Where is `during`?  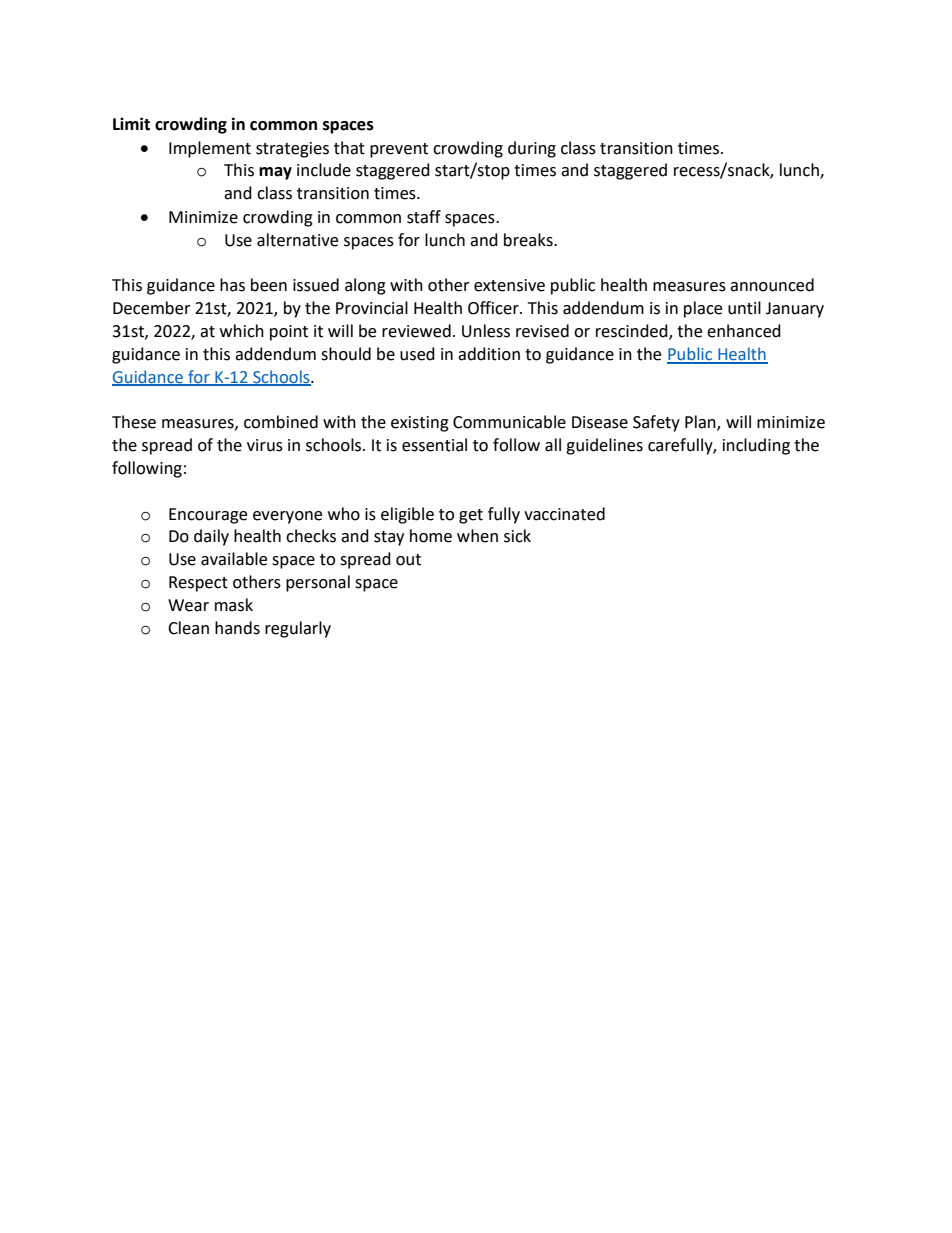
during is located at coordinates (532, 149).
